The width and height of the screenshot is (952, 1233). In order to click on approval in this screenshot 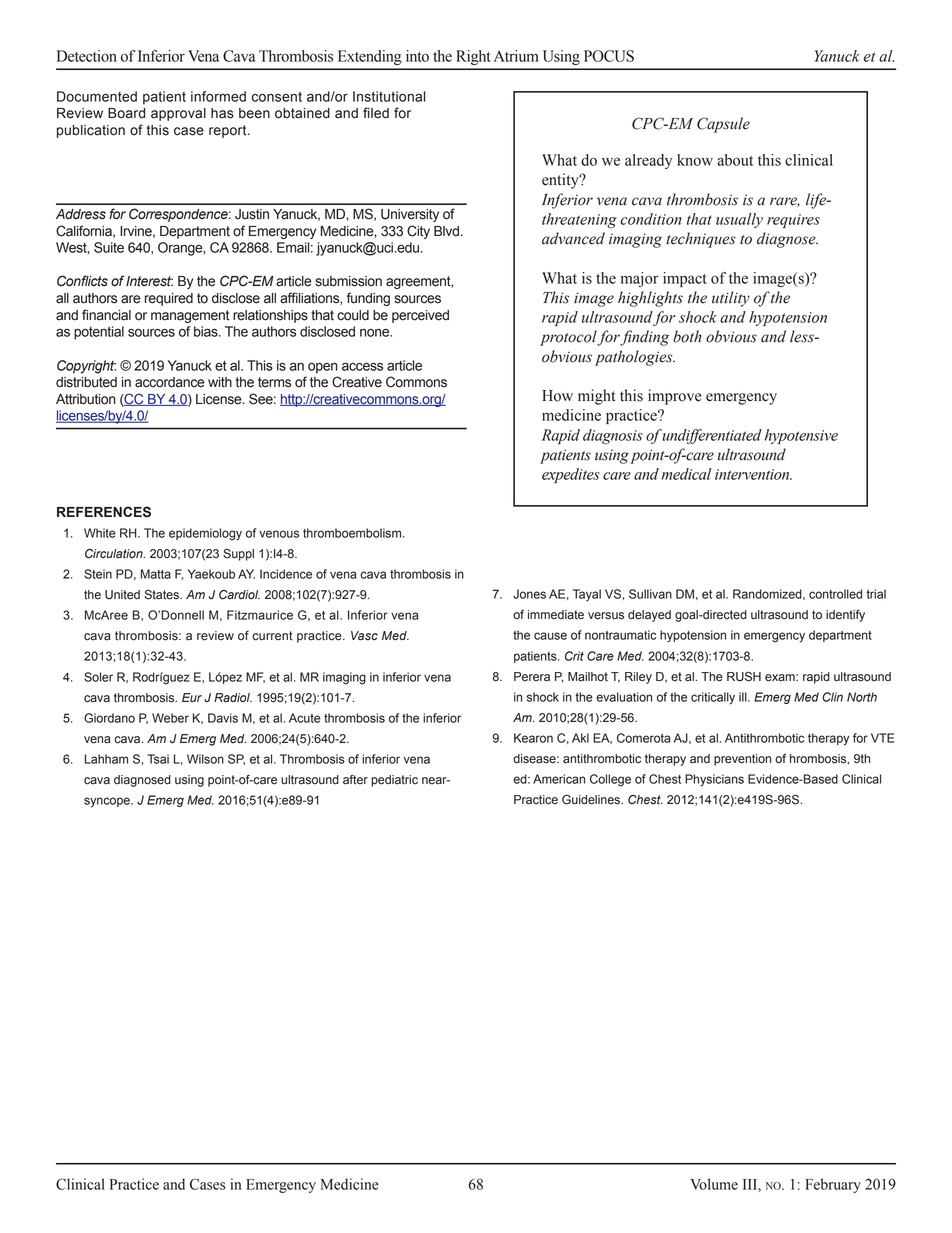, I will do `click(178, 114)`.
